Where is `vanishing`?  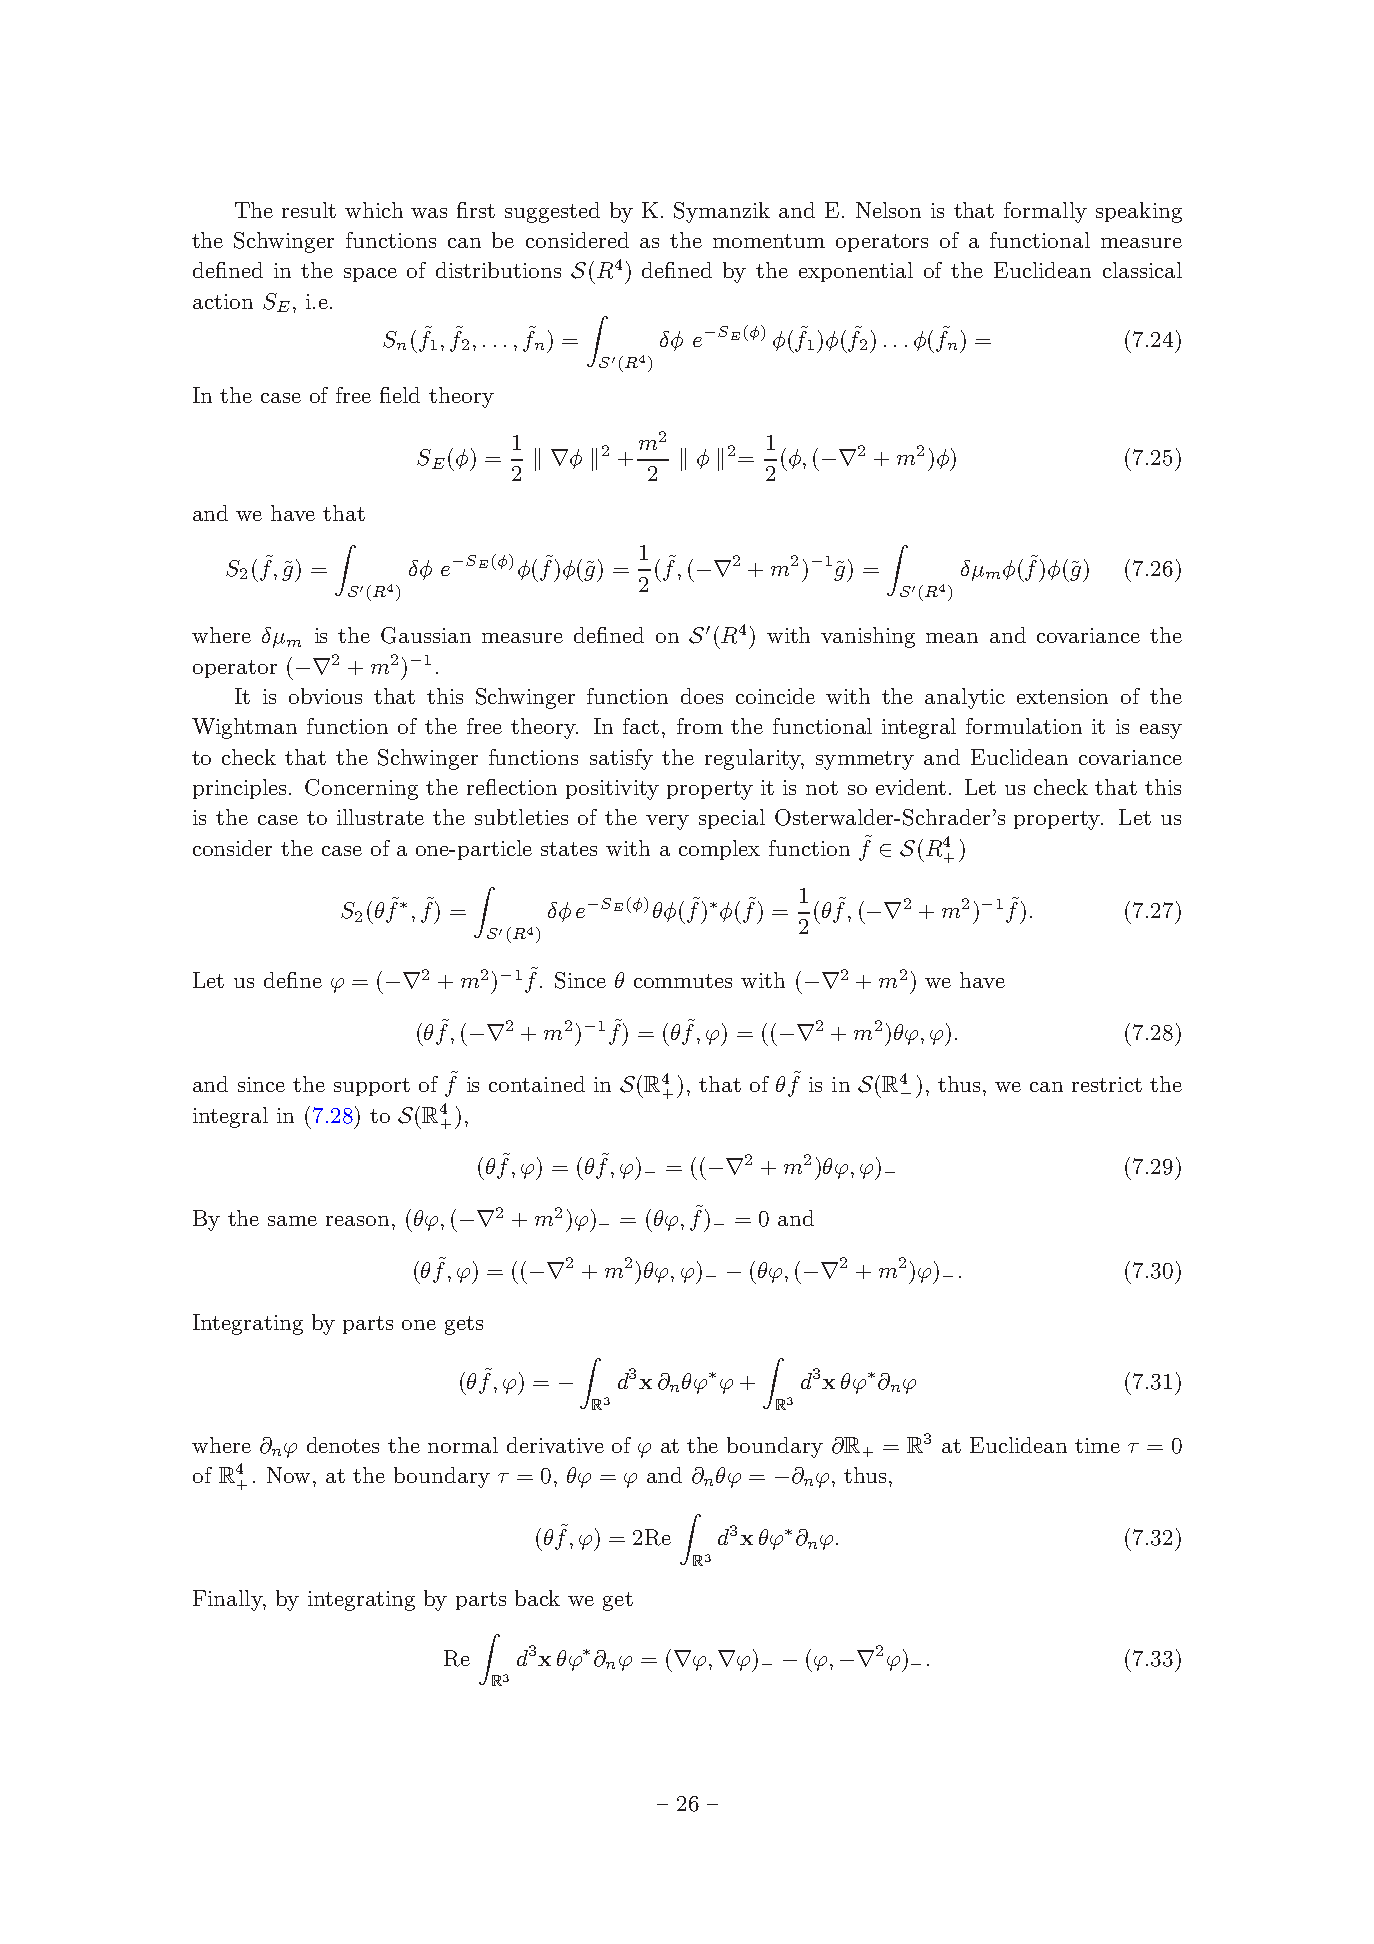
vanishing is located at coordinates (868, 637).
